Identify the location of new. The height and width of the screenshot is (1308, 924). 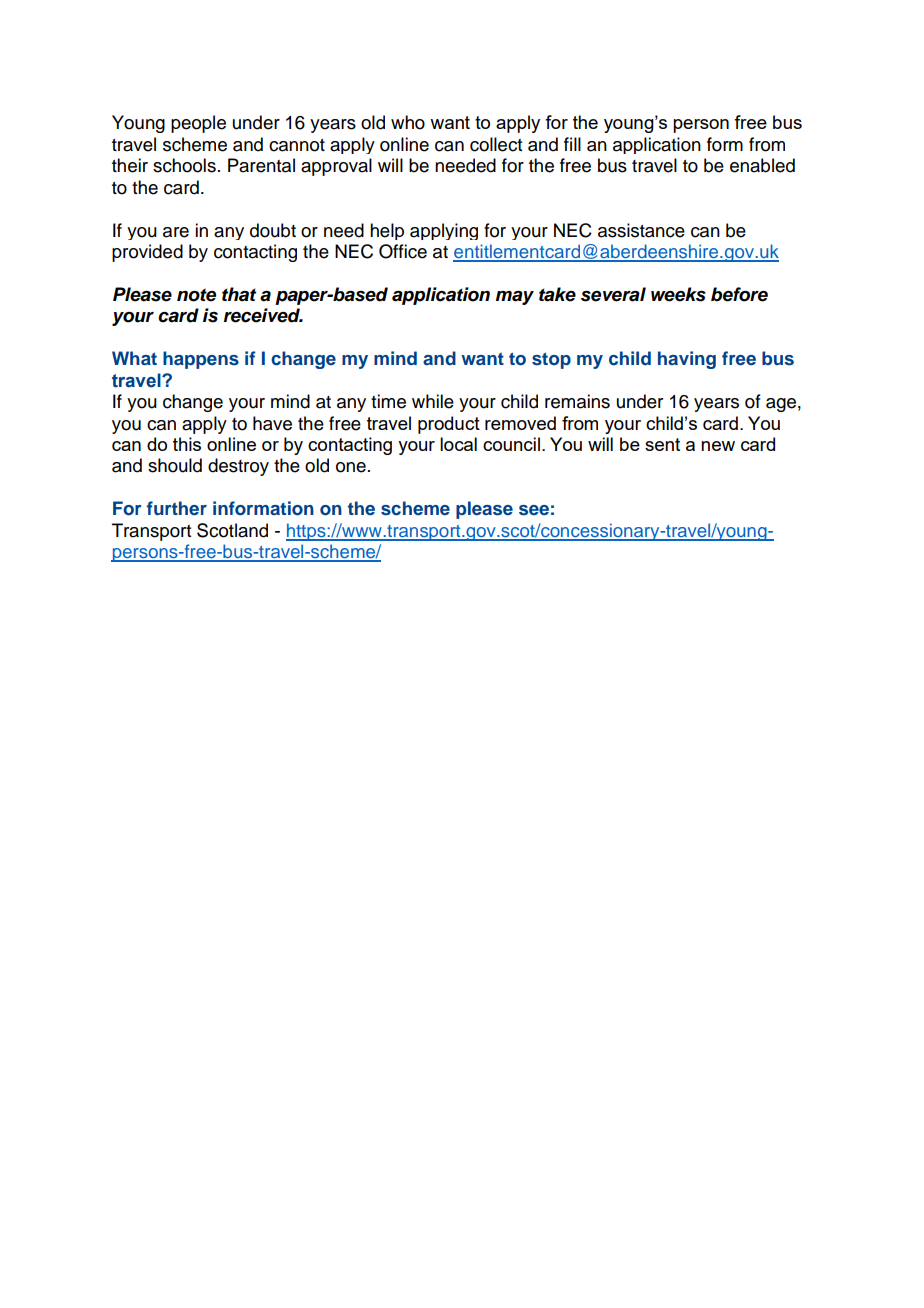
(718, 446).
